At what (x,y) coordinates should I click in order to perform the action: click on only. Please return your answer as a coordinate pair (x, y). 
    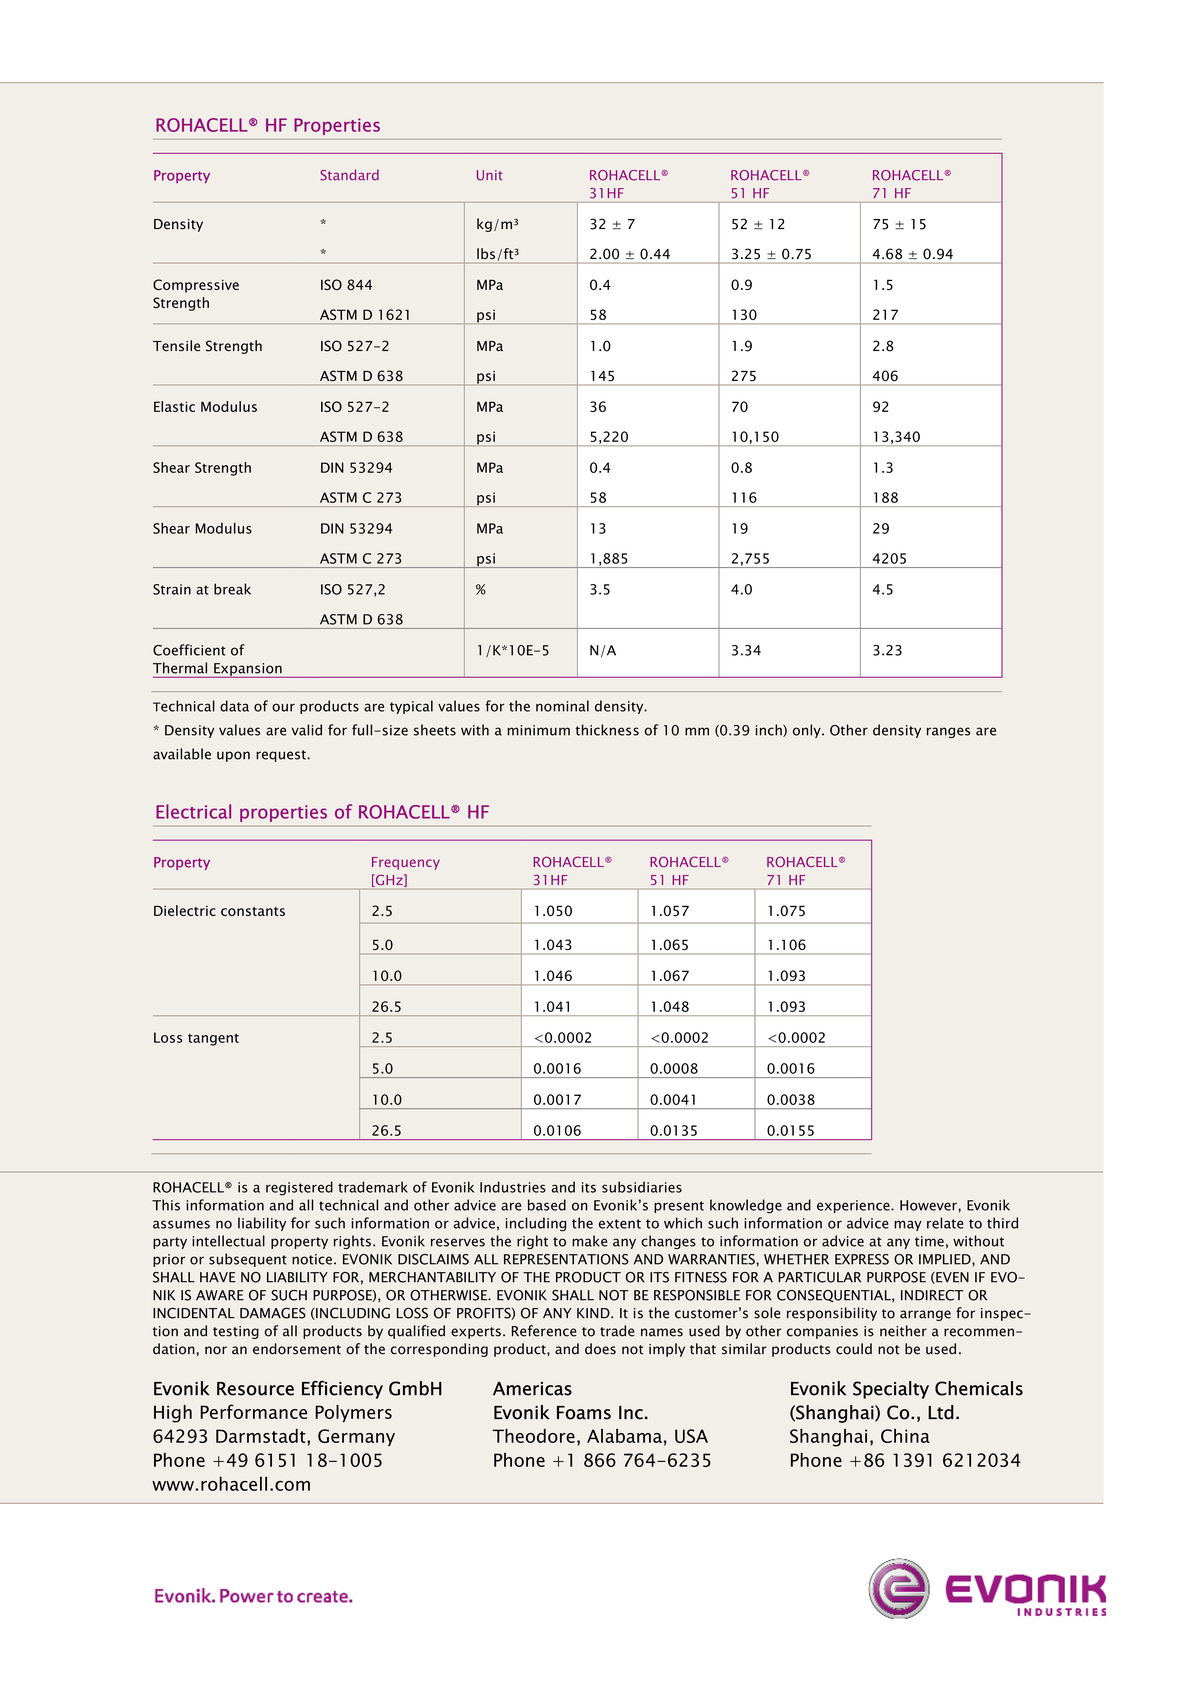
    Looking at the image, I should click on (808, 731).
